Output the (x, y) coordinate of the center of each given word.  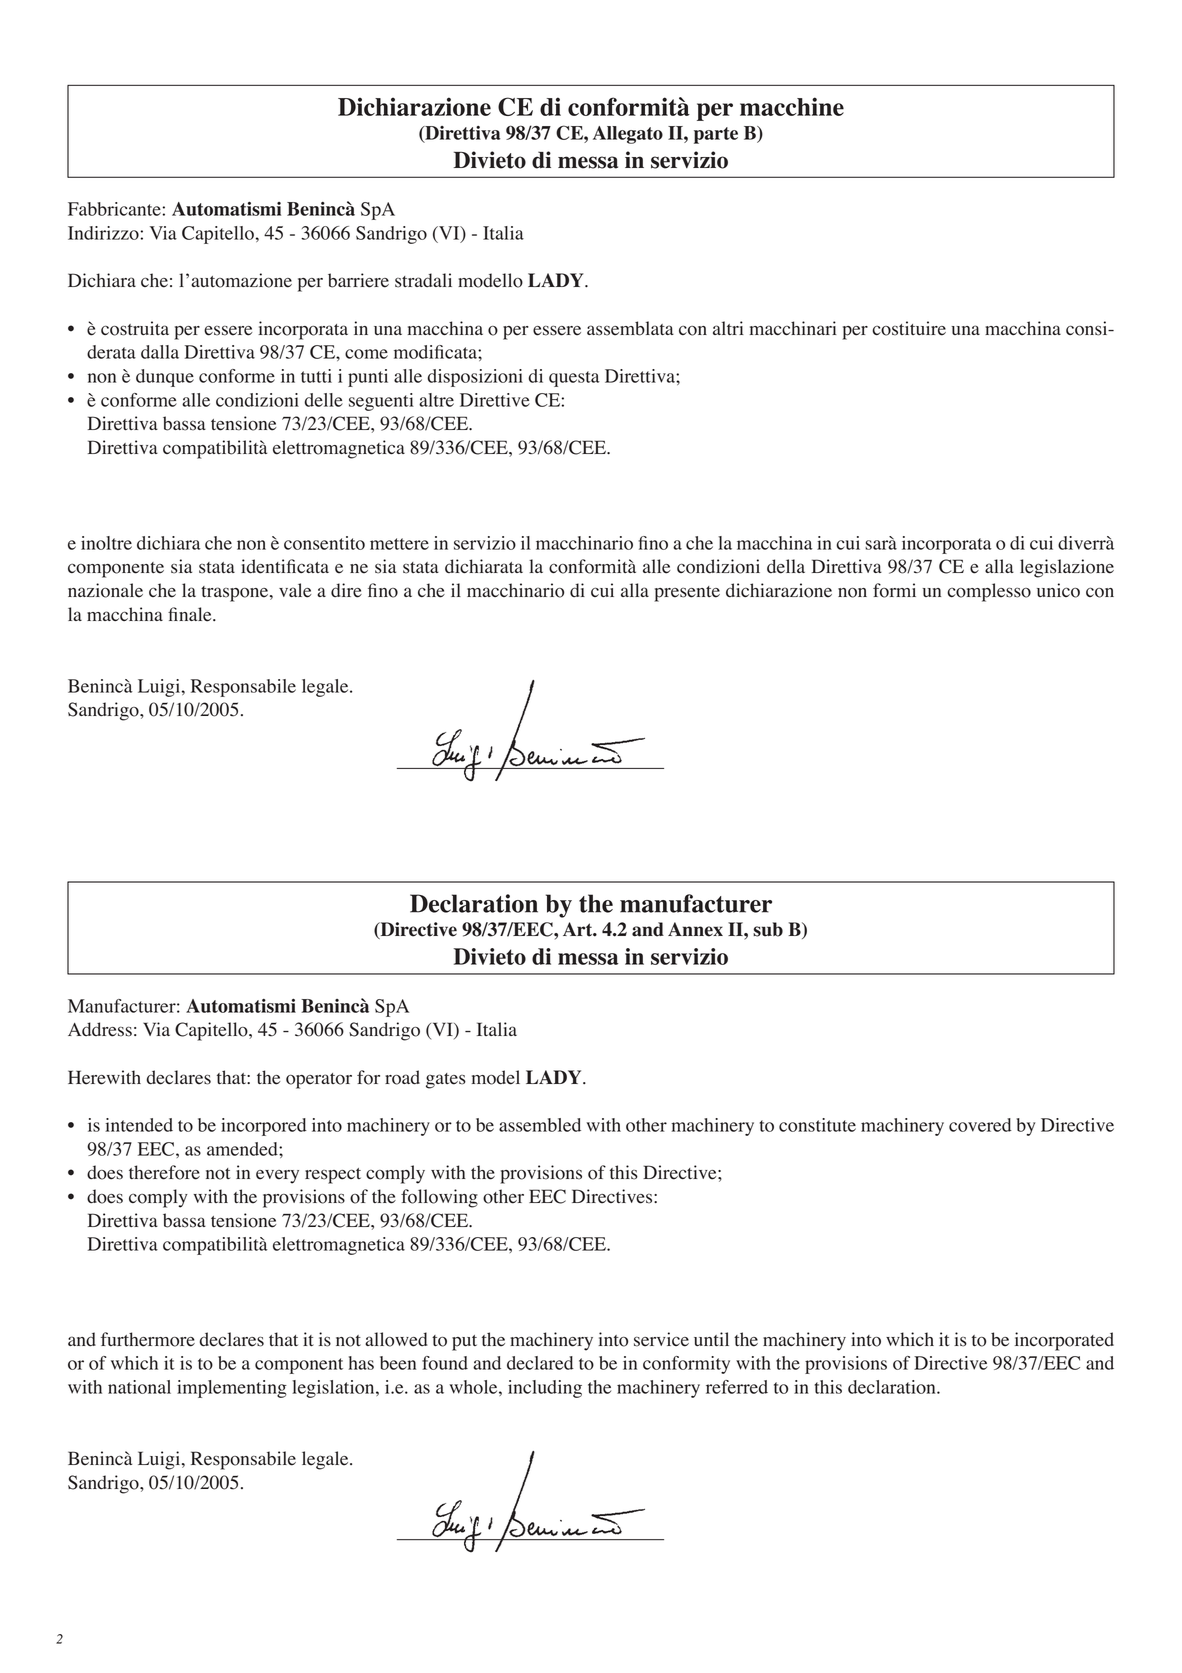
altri (728, 328)
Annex (695, 929)
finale (191, 614)
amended (243, 1149)
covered (980, 1125)
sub (768, 929)
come (366, 354)
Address (100, 1029)
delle (323, 400)
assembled (540, 1125)
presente (687, 594)
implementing (232, 1389)
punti (368, 378)
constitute (817, 1125)
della (786, 566)
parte (716, 135)
